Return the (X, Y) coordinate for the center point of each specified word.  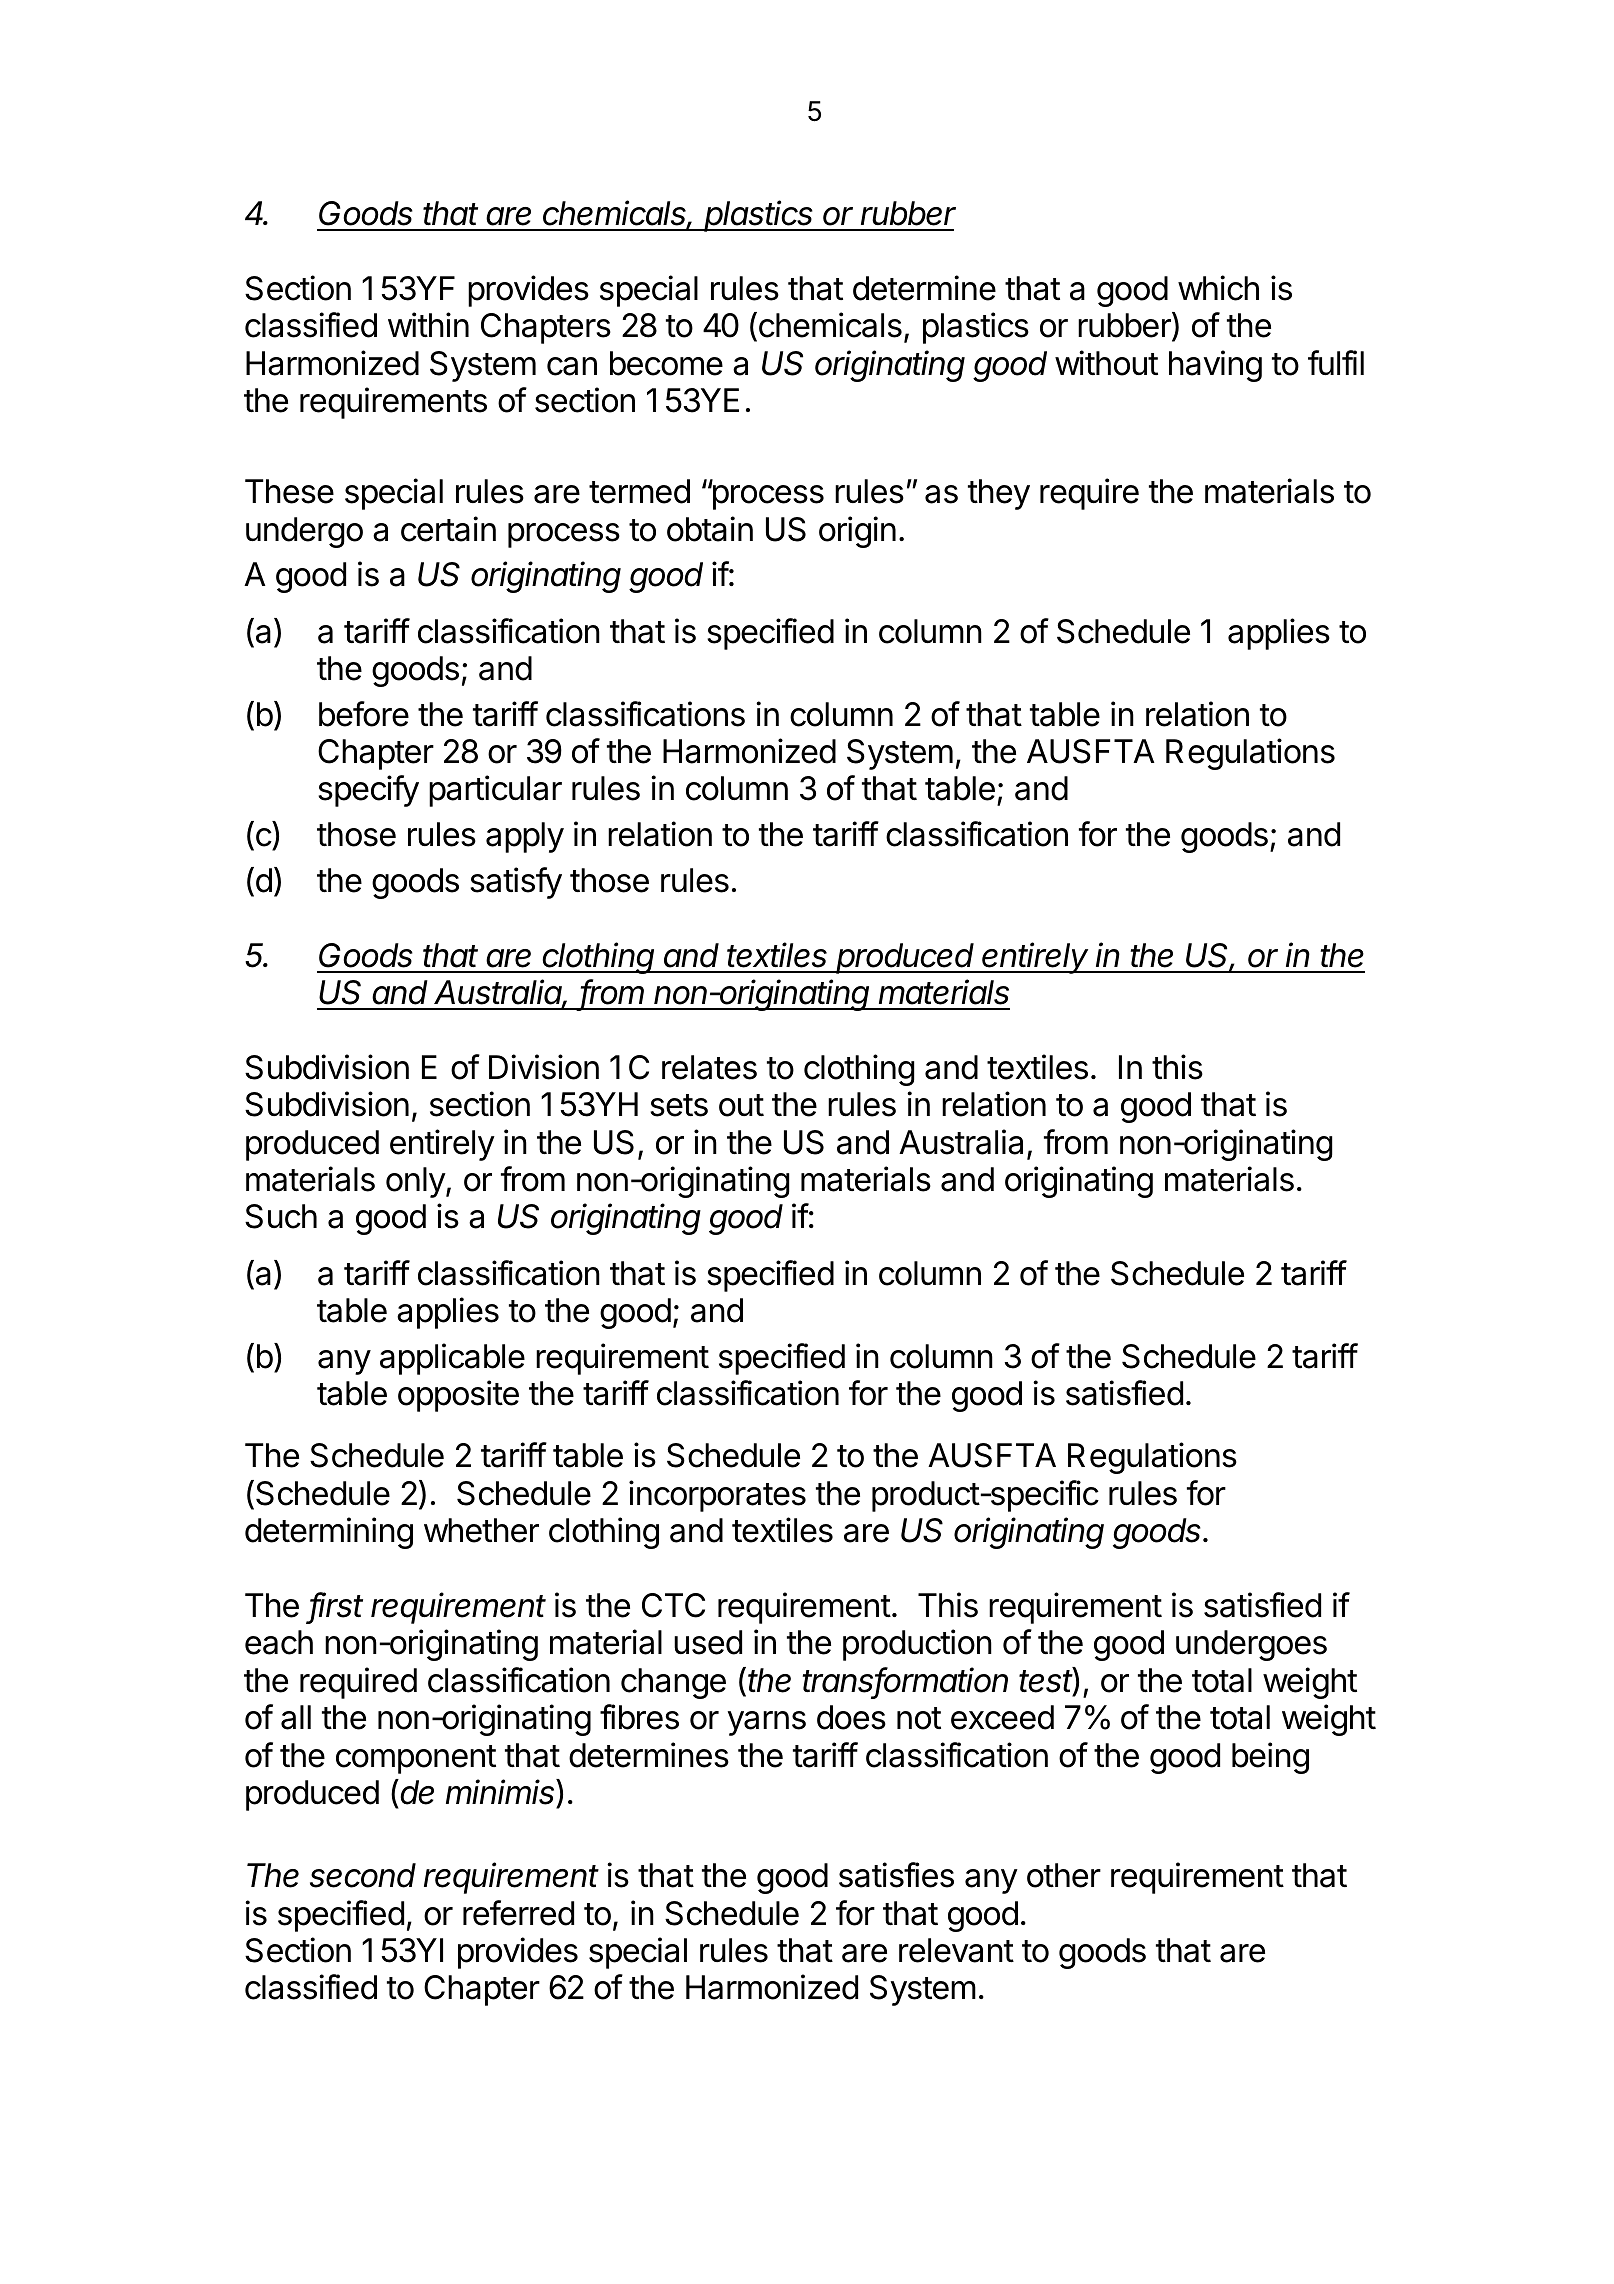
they (999, 494)
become (666, 363)
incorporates (717, 1496)
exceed (1002, 1717)
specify (368, 791)
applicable (452, 1359)
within (428, 324)
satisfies (896, 1875)
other (1064, 1875)
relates (709, 1067)
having (1215, 366)
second (363, 1875)
